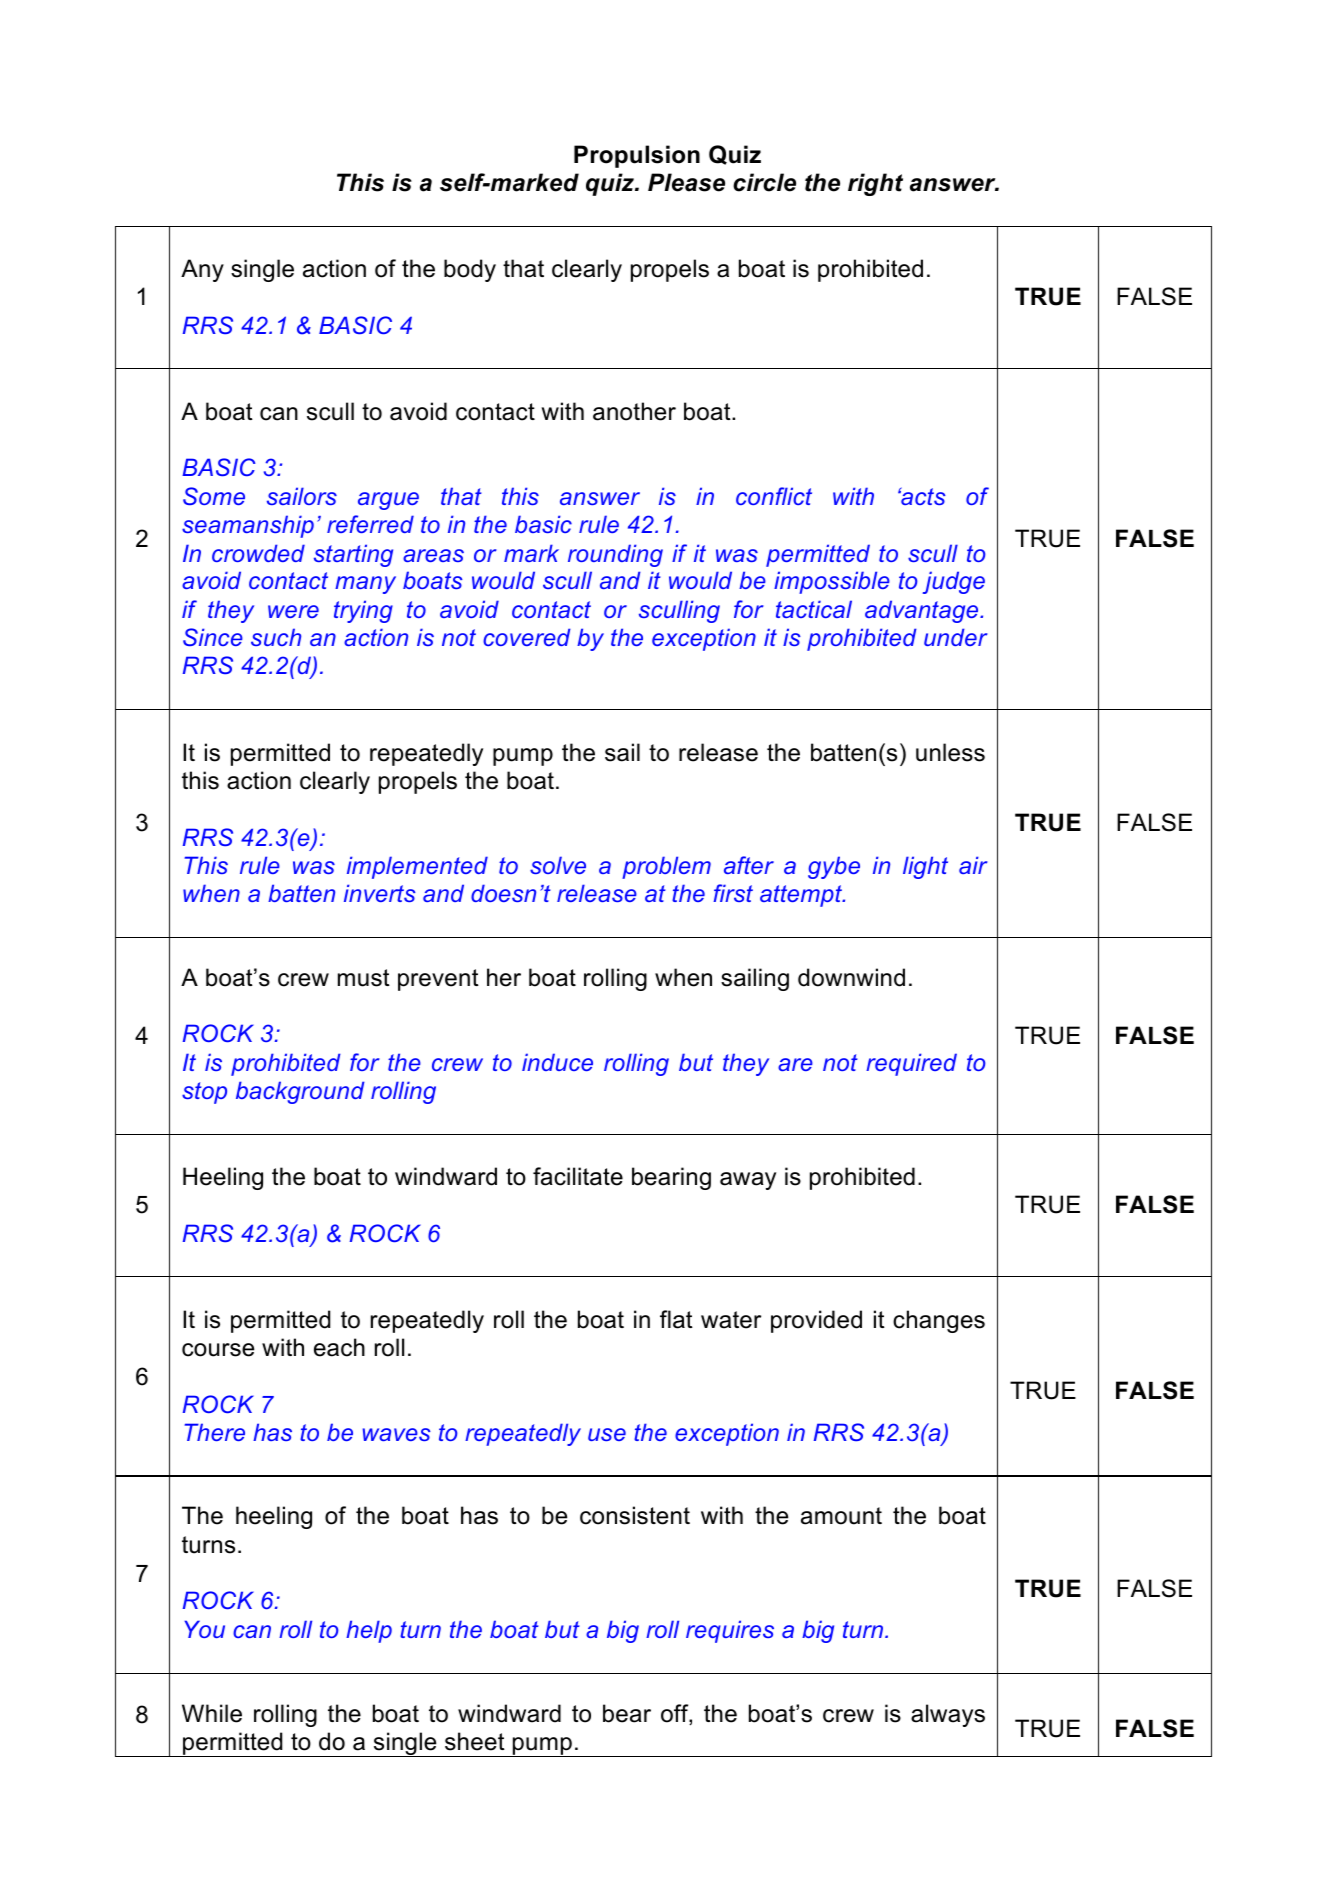 The image size is (1332, 1885). I want to click on Propulsion, so click(637, 156).
